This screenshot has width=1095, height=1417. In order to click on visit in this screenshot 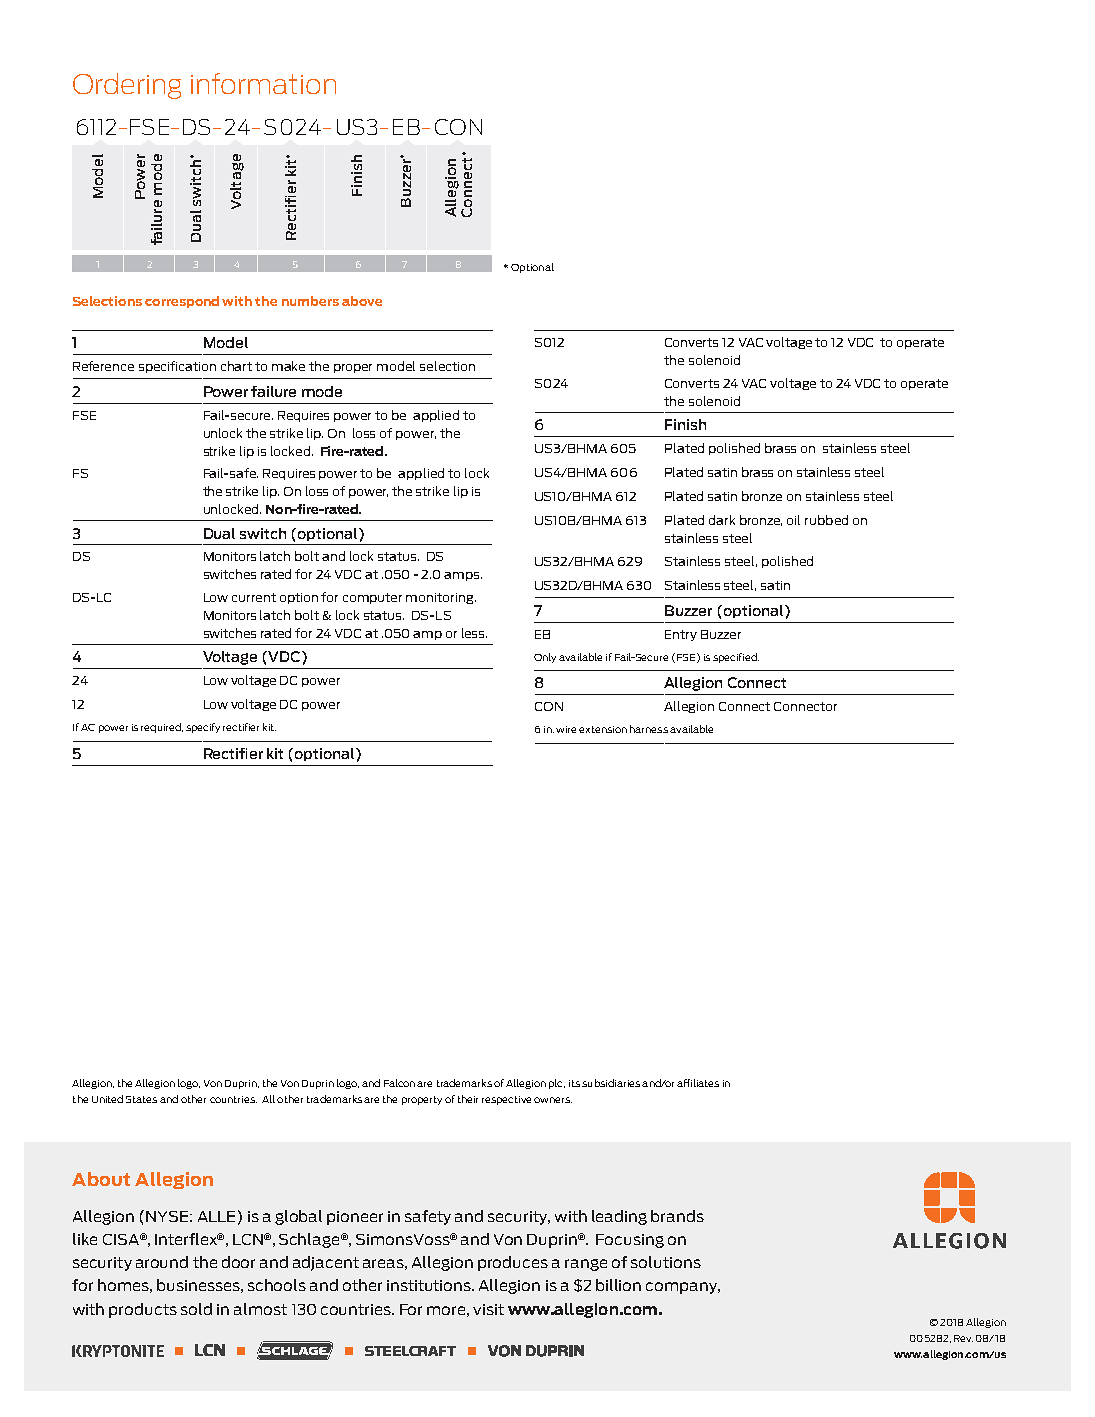, I will do `click(488, 1309)`.
